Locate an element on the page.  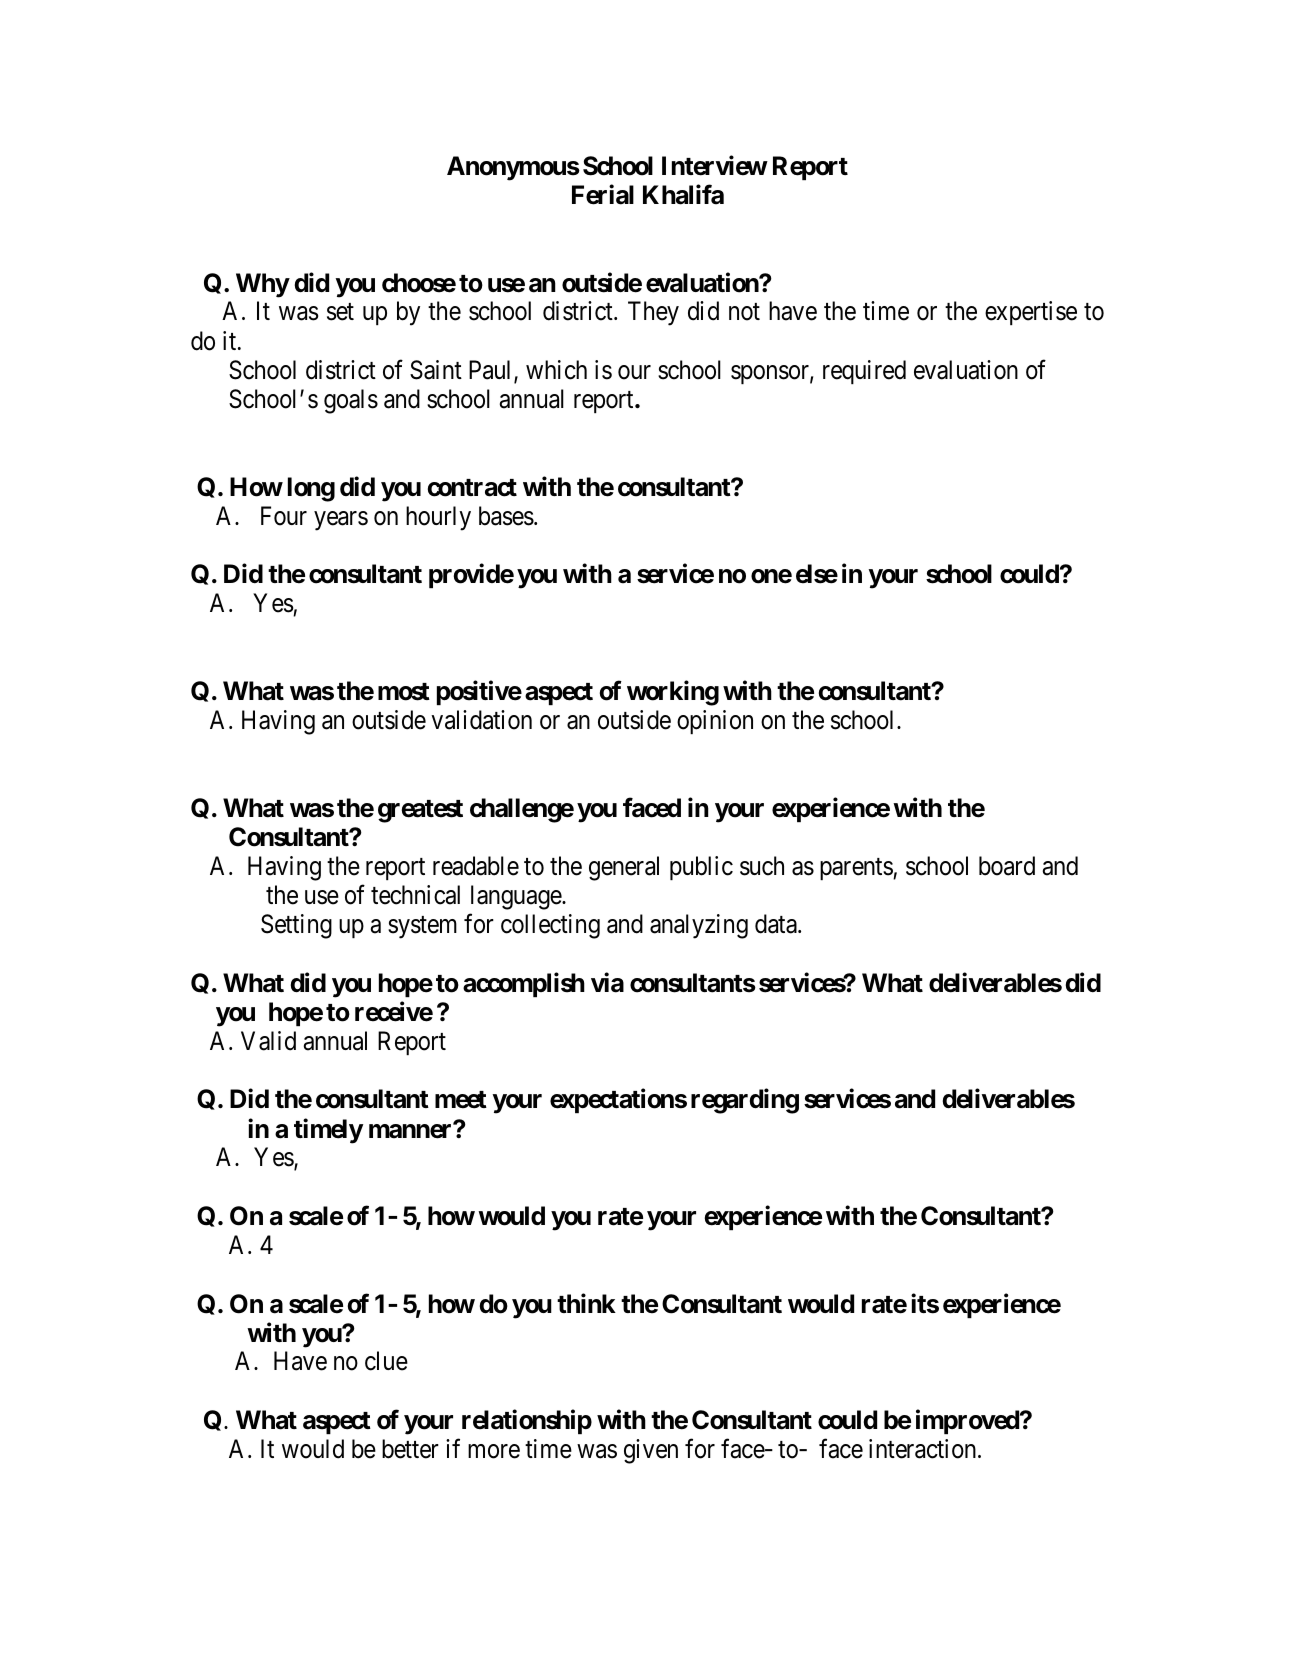
given is located at coordinates (651, 1451).
